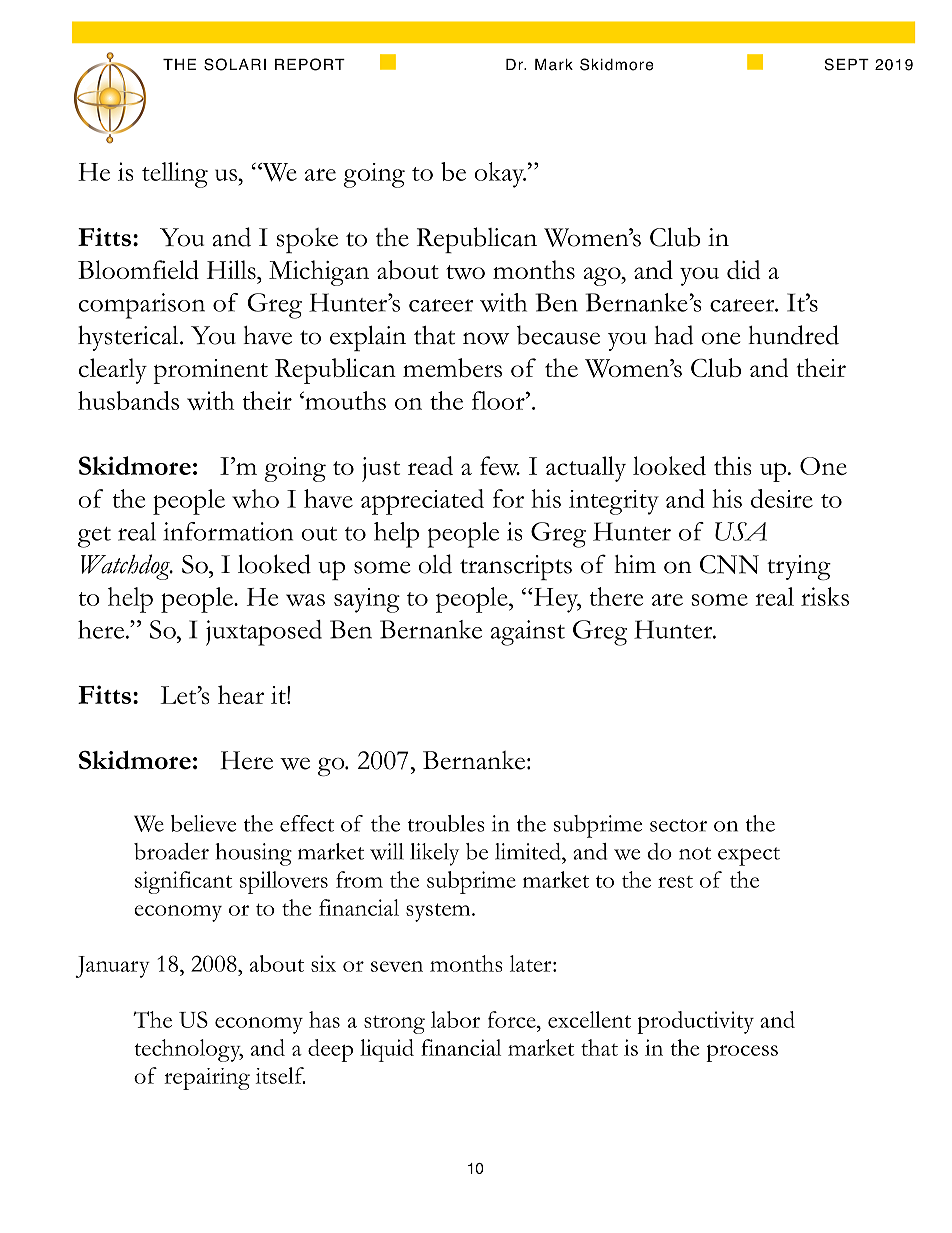  I want to click on hundred, so click(793, 335).
